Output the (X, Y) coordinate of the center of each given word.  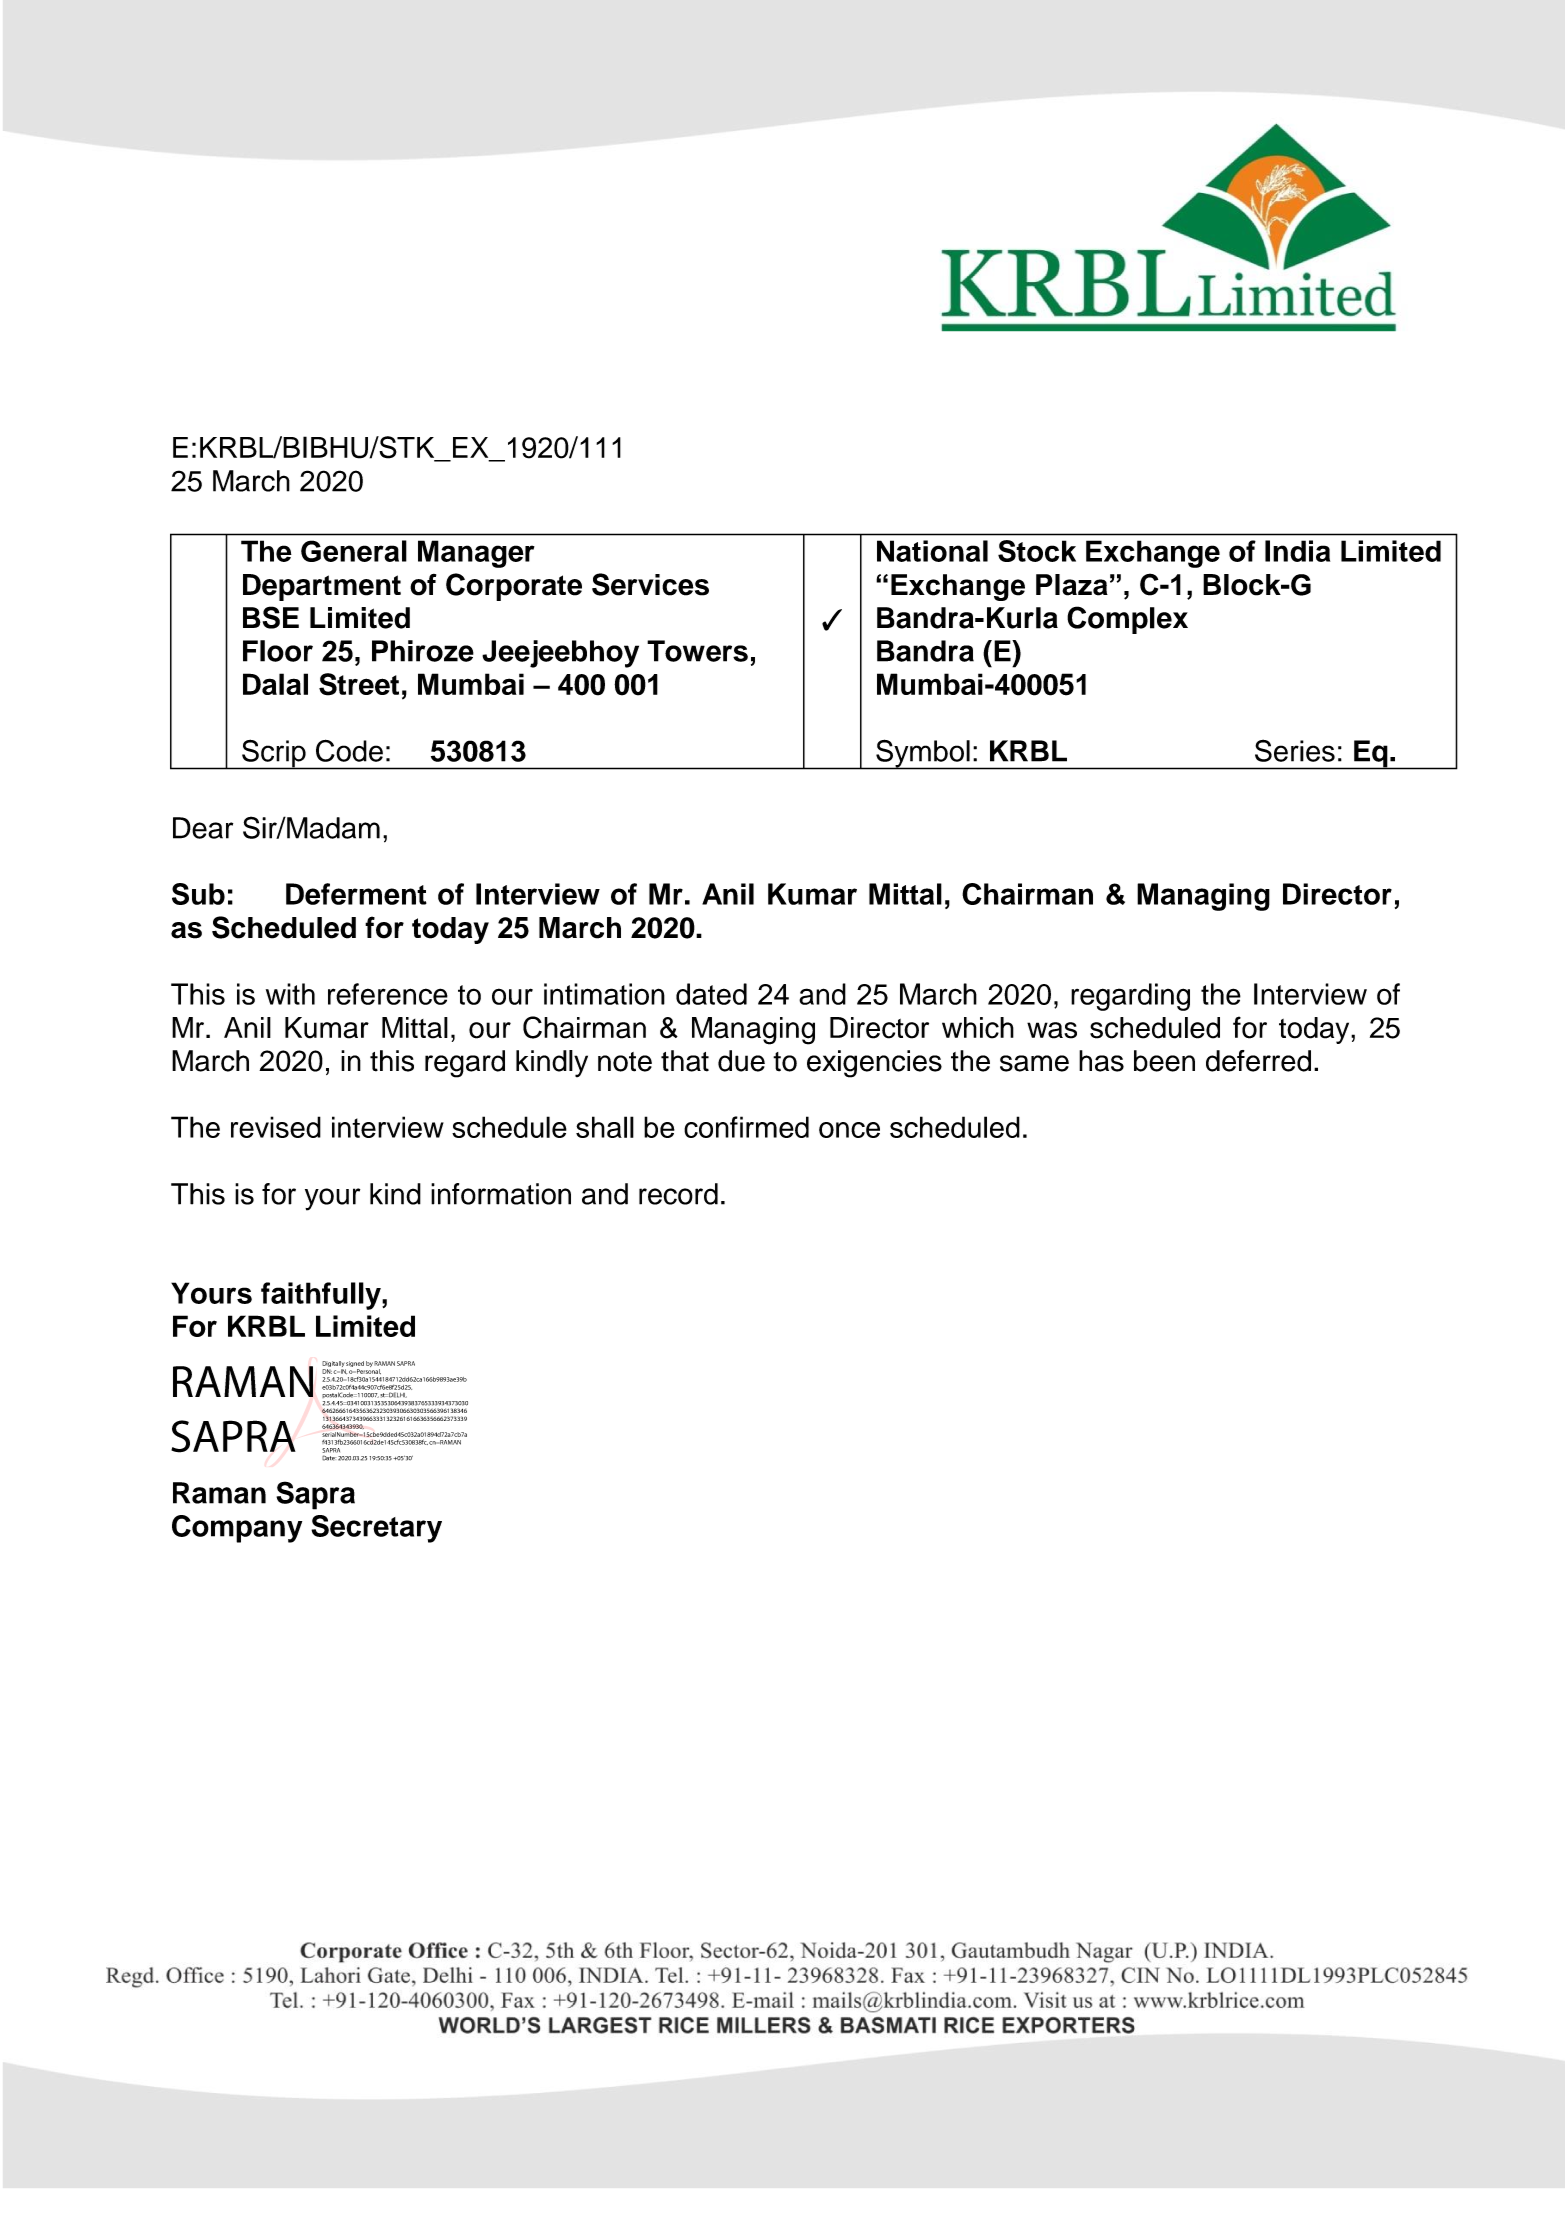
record (678, 1194)
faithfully (322, 1296)
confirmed (746, 1127)
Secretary (376, 1529)
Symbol (923, 754)
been (1164, 1061)
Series (1295, 750)
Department (322, 587)
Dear (203, 828)
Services (650, 584)
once (849, 1130)
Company (237, 1529)
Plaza (1072, 585)
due (741, 1061)
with (290, 994)
